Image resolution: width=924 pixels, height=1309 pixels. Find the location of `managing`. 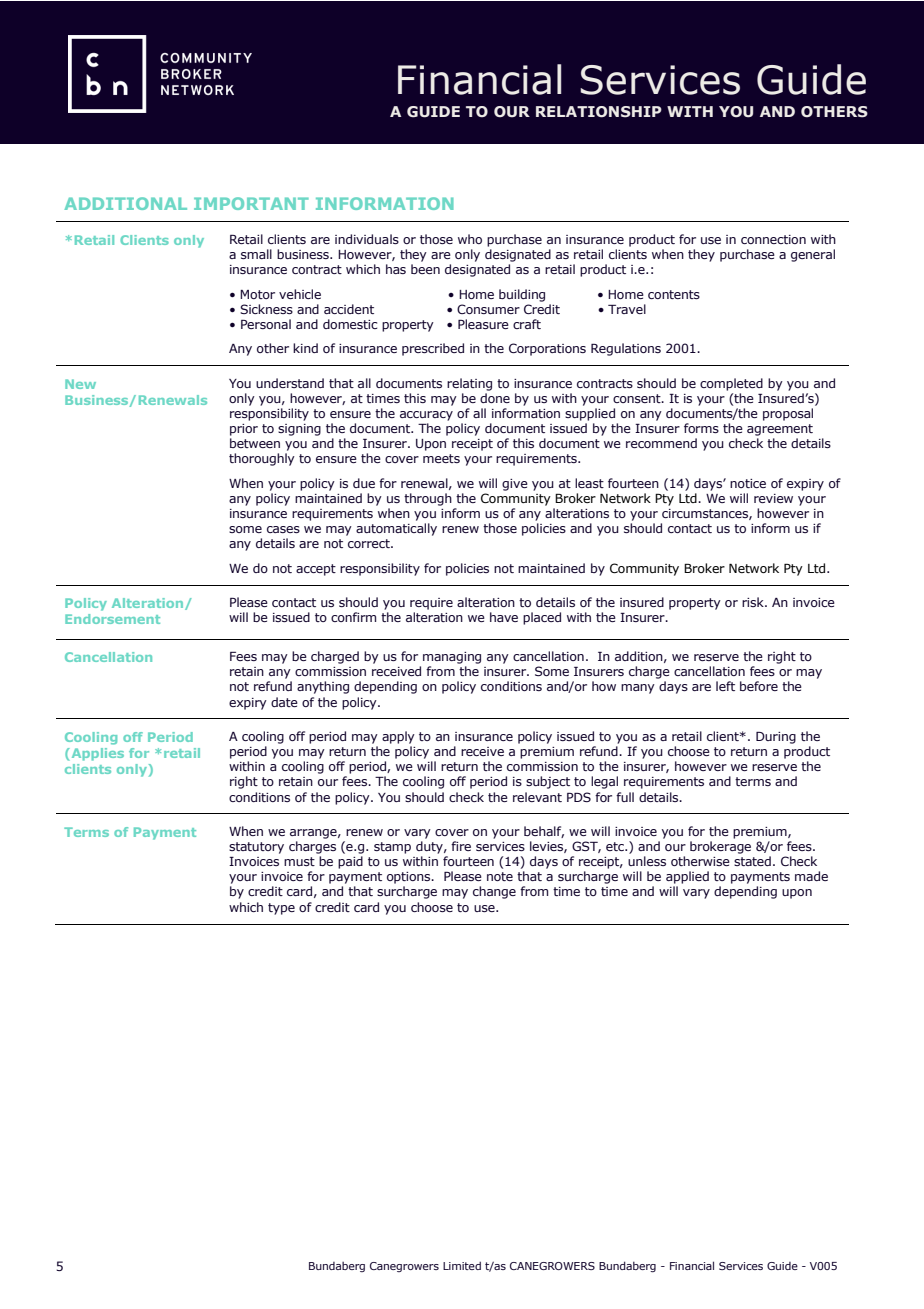

managing is located at coordinates (452, 658).
